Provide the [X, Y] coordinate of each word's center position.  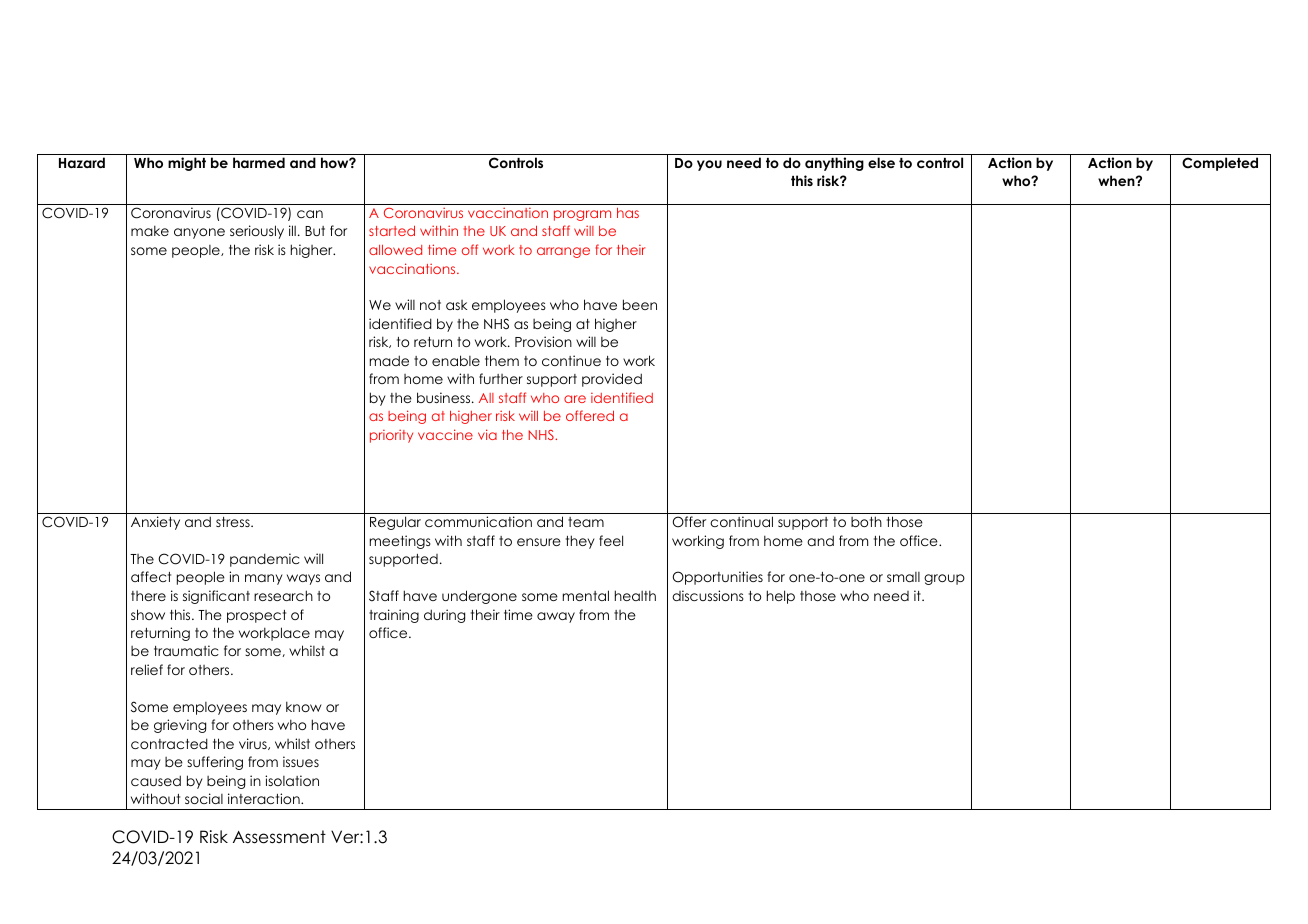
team [586, 522]
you [709, 165]
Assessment [279, 837]
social [204, 798]
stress [234, 522]
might [187, 164]
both [866, 521]
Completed [1220, 164]
